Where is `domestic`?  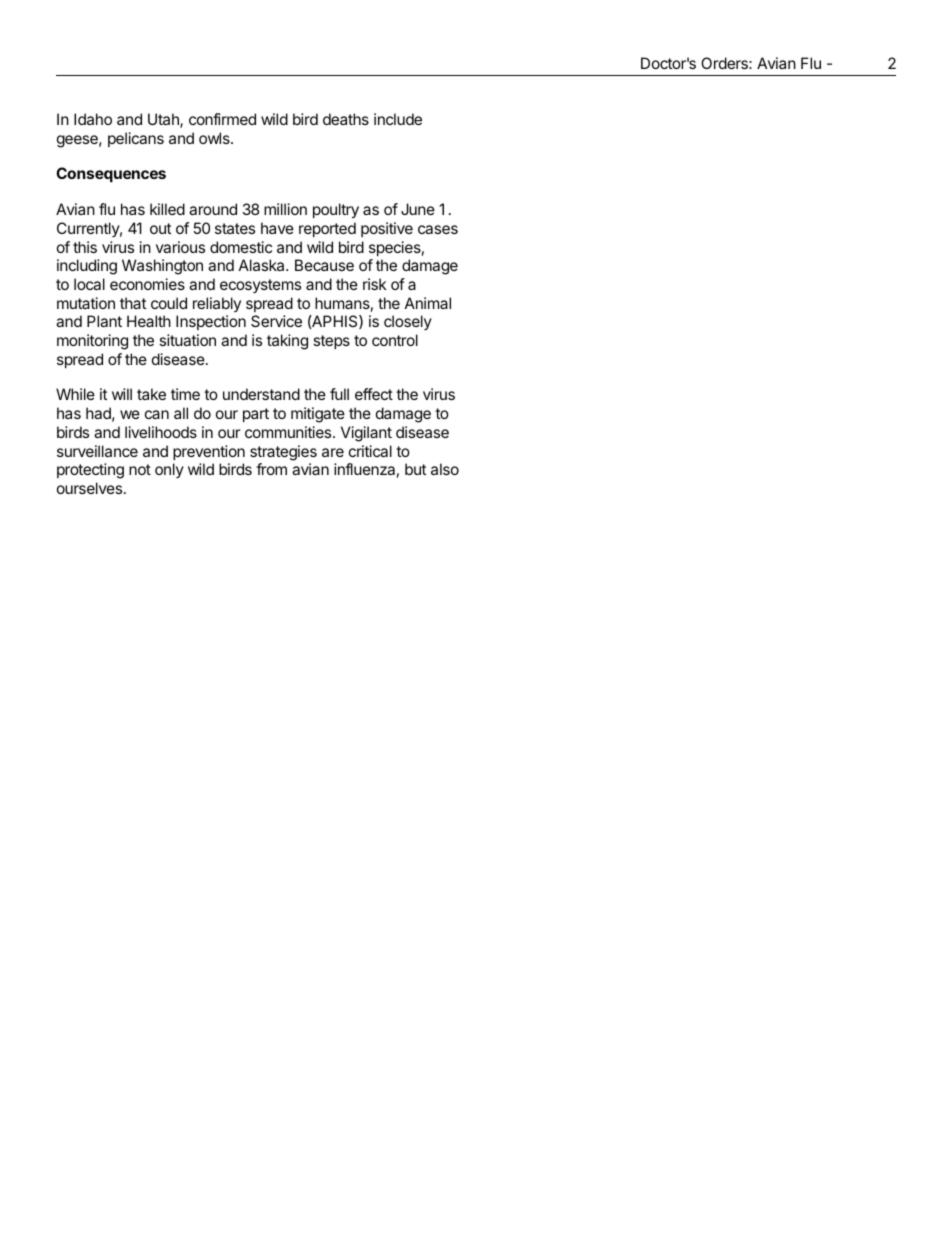
domestic is located at coordinates (241, 247).
